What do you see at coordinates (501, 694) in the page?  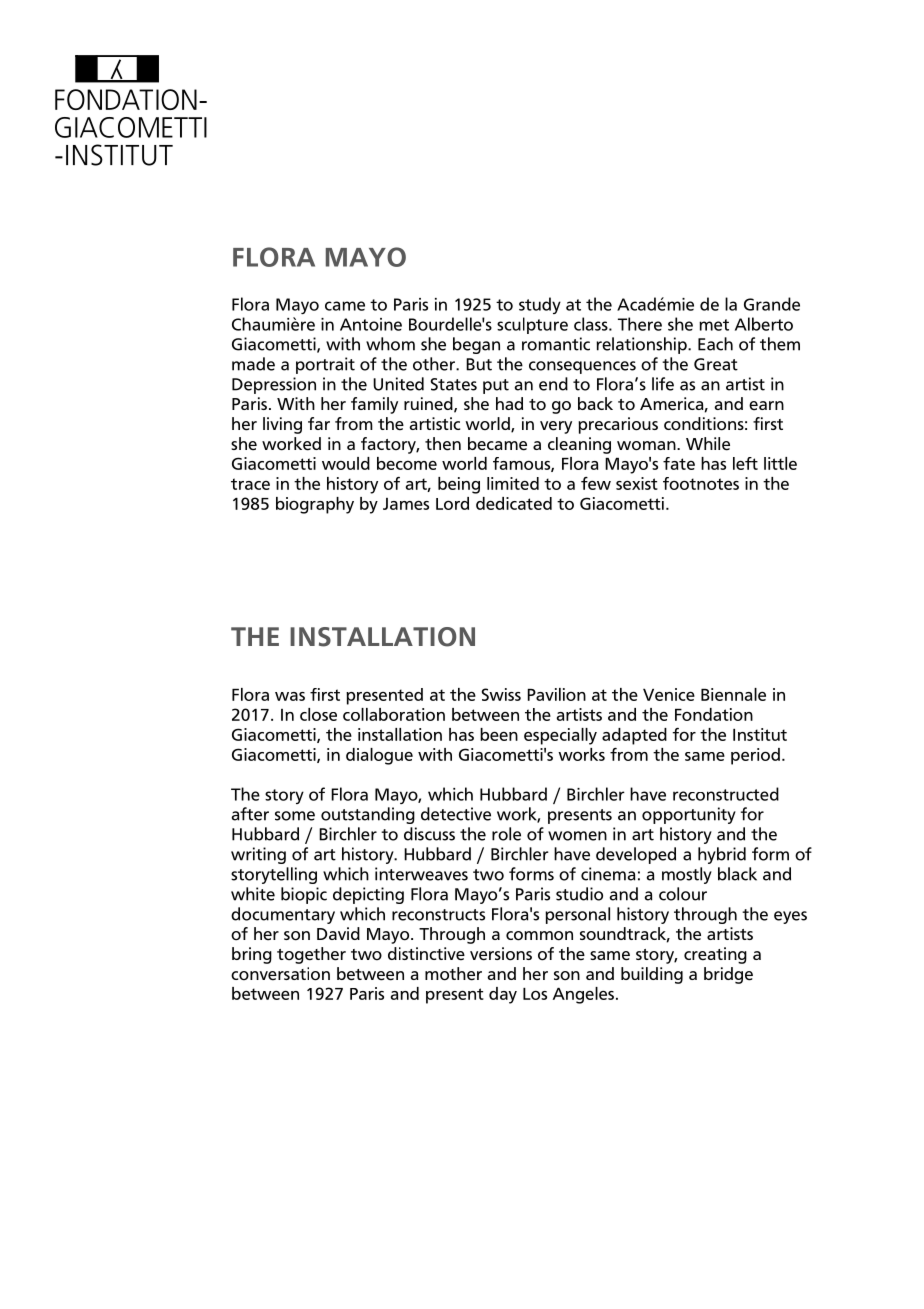 I see `Swiss` at bounding box center [501, 694].
